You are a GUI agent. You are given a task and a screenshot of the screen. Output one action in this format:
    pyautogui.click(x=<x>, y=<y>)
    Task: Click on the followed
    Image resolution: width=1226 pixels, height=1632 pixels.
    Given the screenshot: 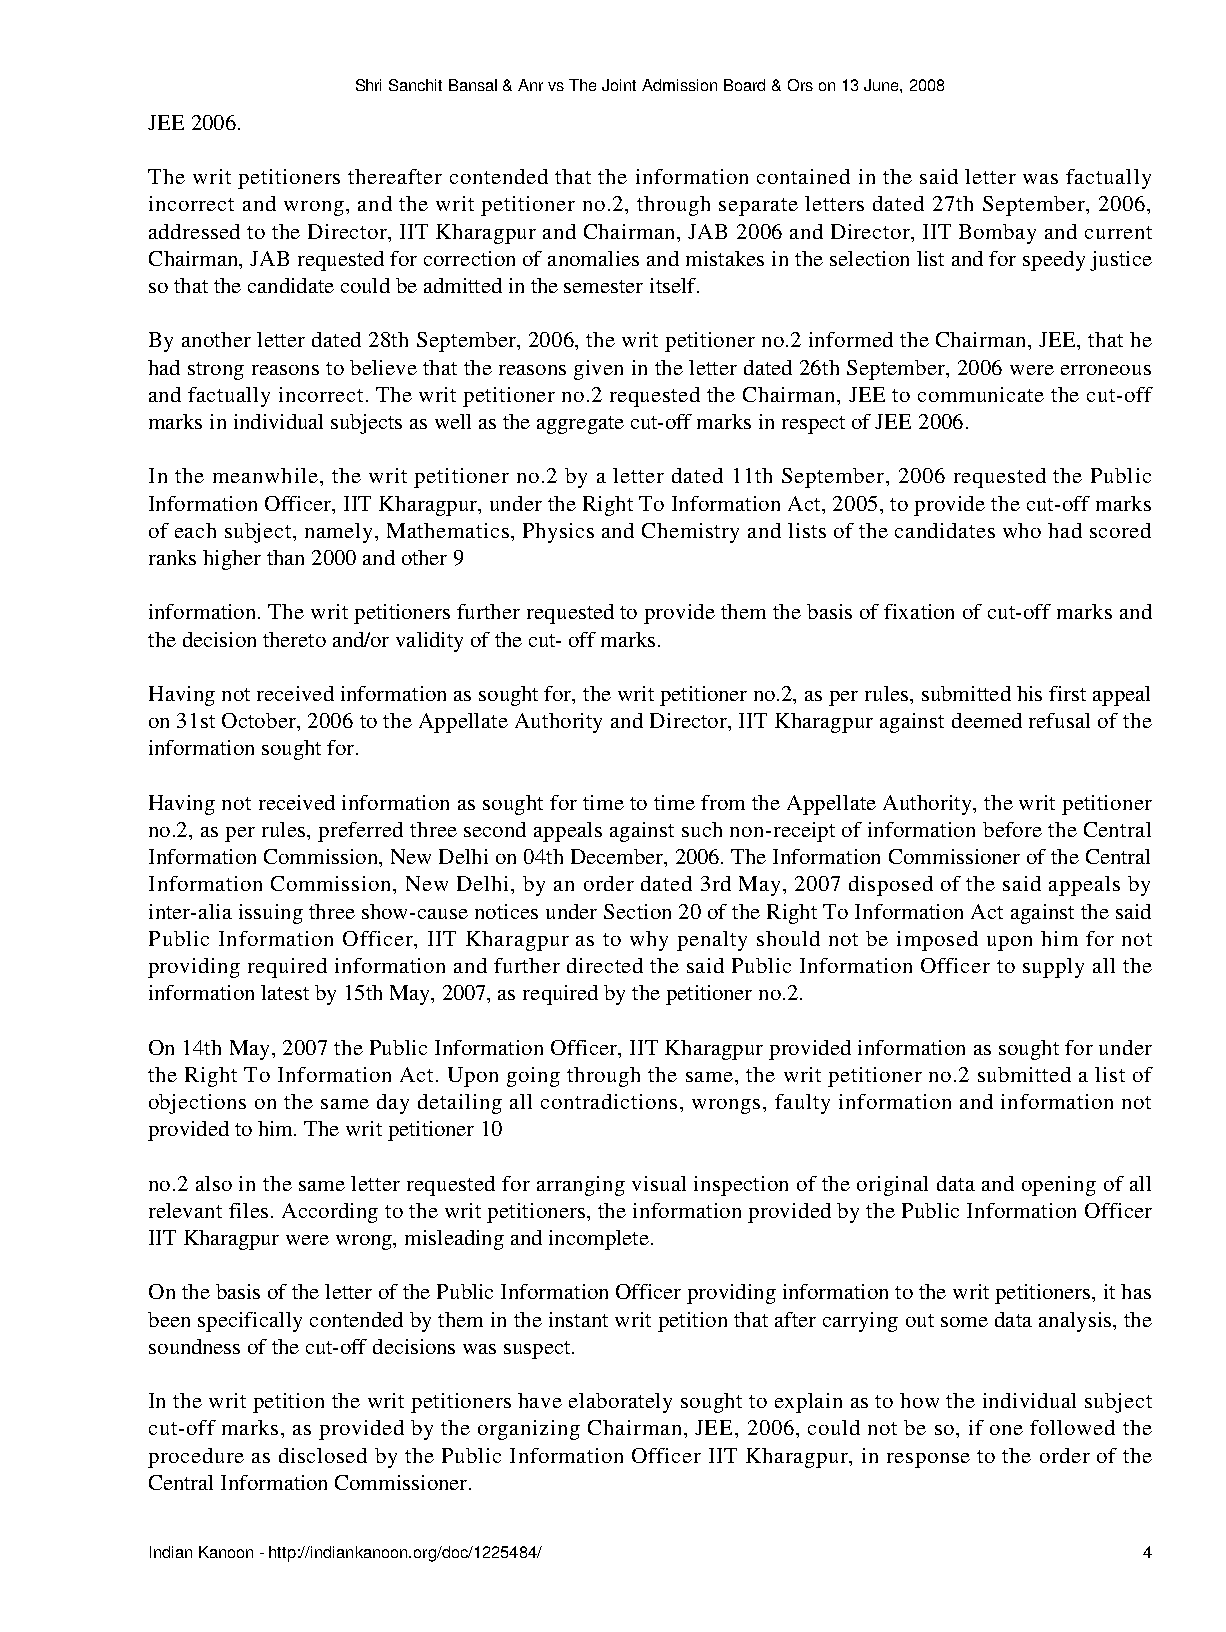 What is the action you would take?
    pyautogui.click(x=1072, y=1427)
